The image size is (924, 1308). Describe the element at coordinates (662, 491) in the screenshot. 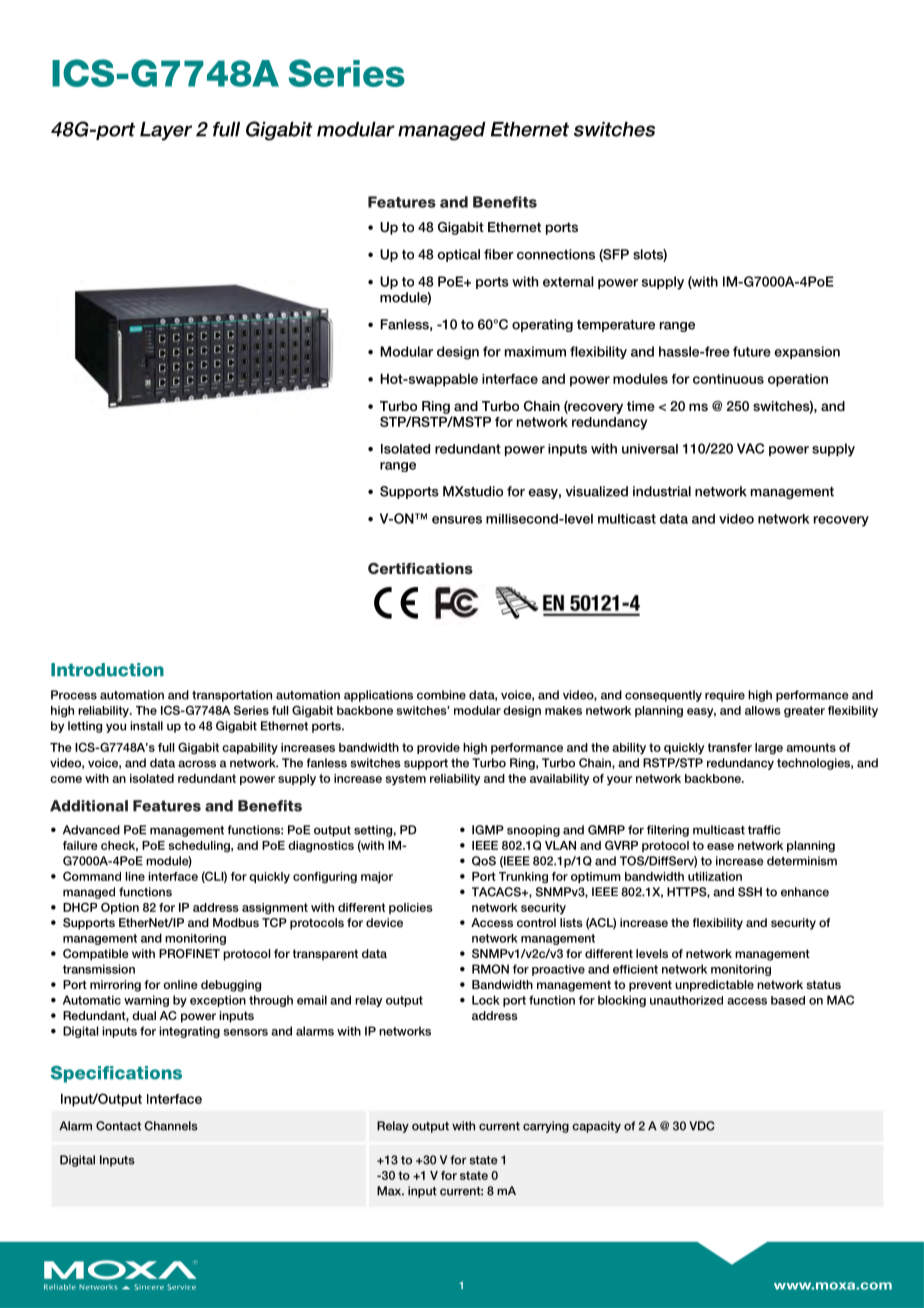

I see `industrial` at that location.
